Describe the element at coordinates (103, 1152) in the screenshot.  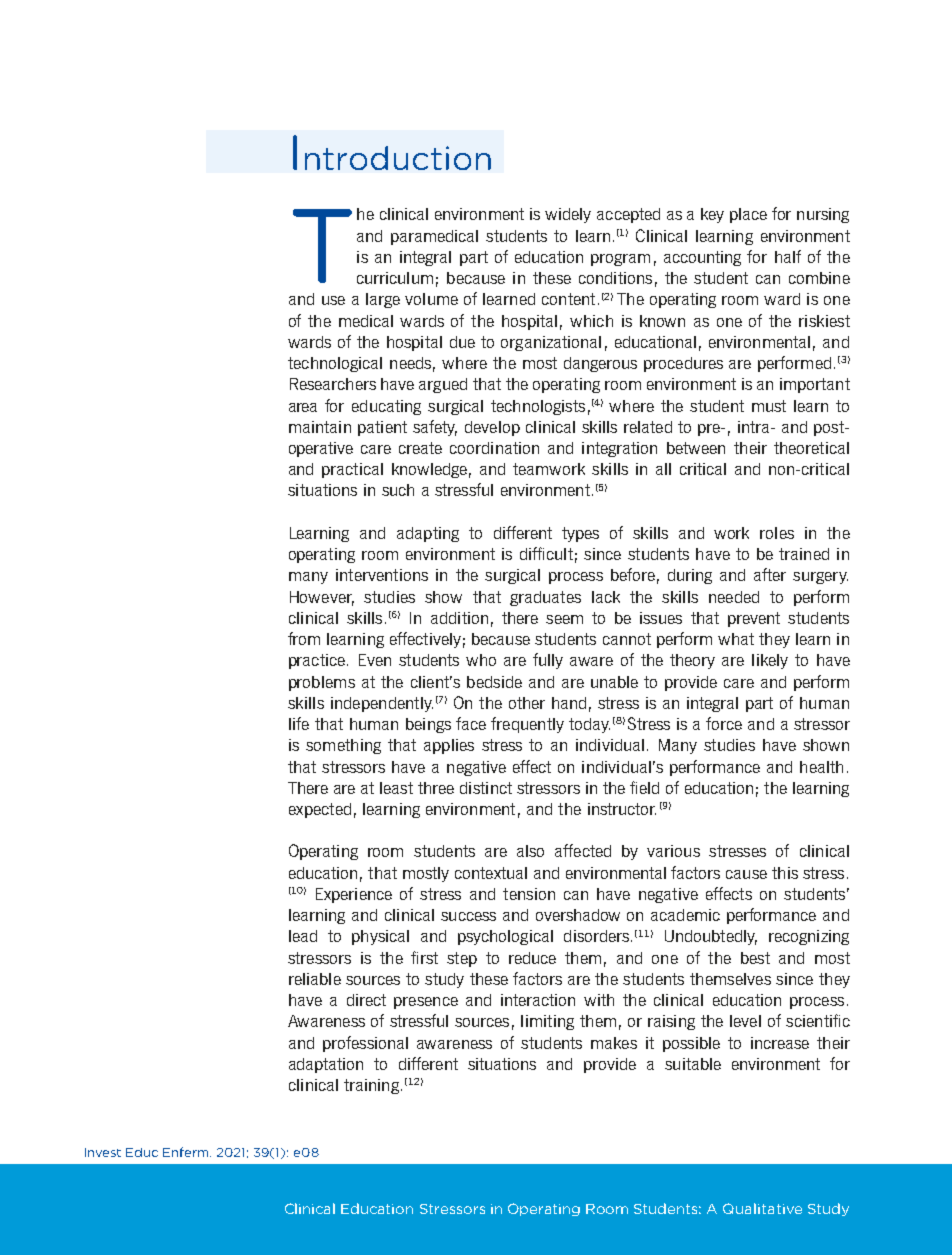
I see `Invest` at that location.
